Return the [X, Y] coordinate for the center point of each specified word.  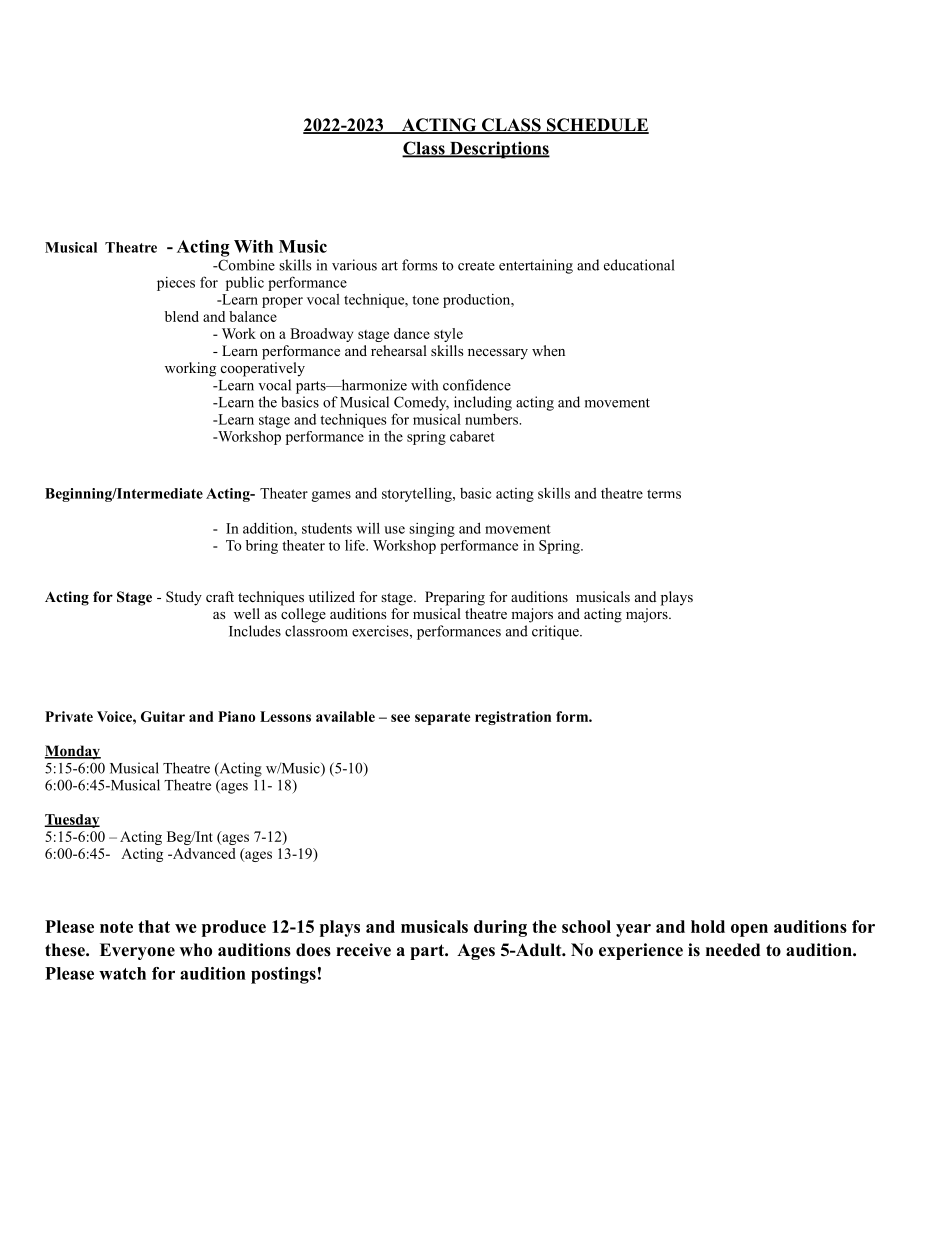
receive [363, 950]
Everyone [137, 951]
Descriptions [499, 150]
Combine [245, 265]
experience [641, 951]
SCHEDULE [597, 126]
